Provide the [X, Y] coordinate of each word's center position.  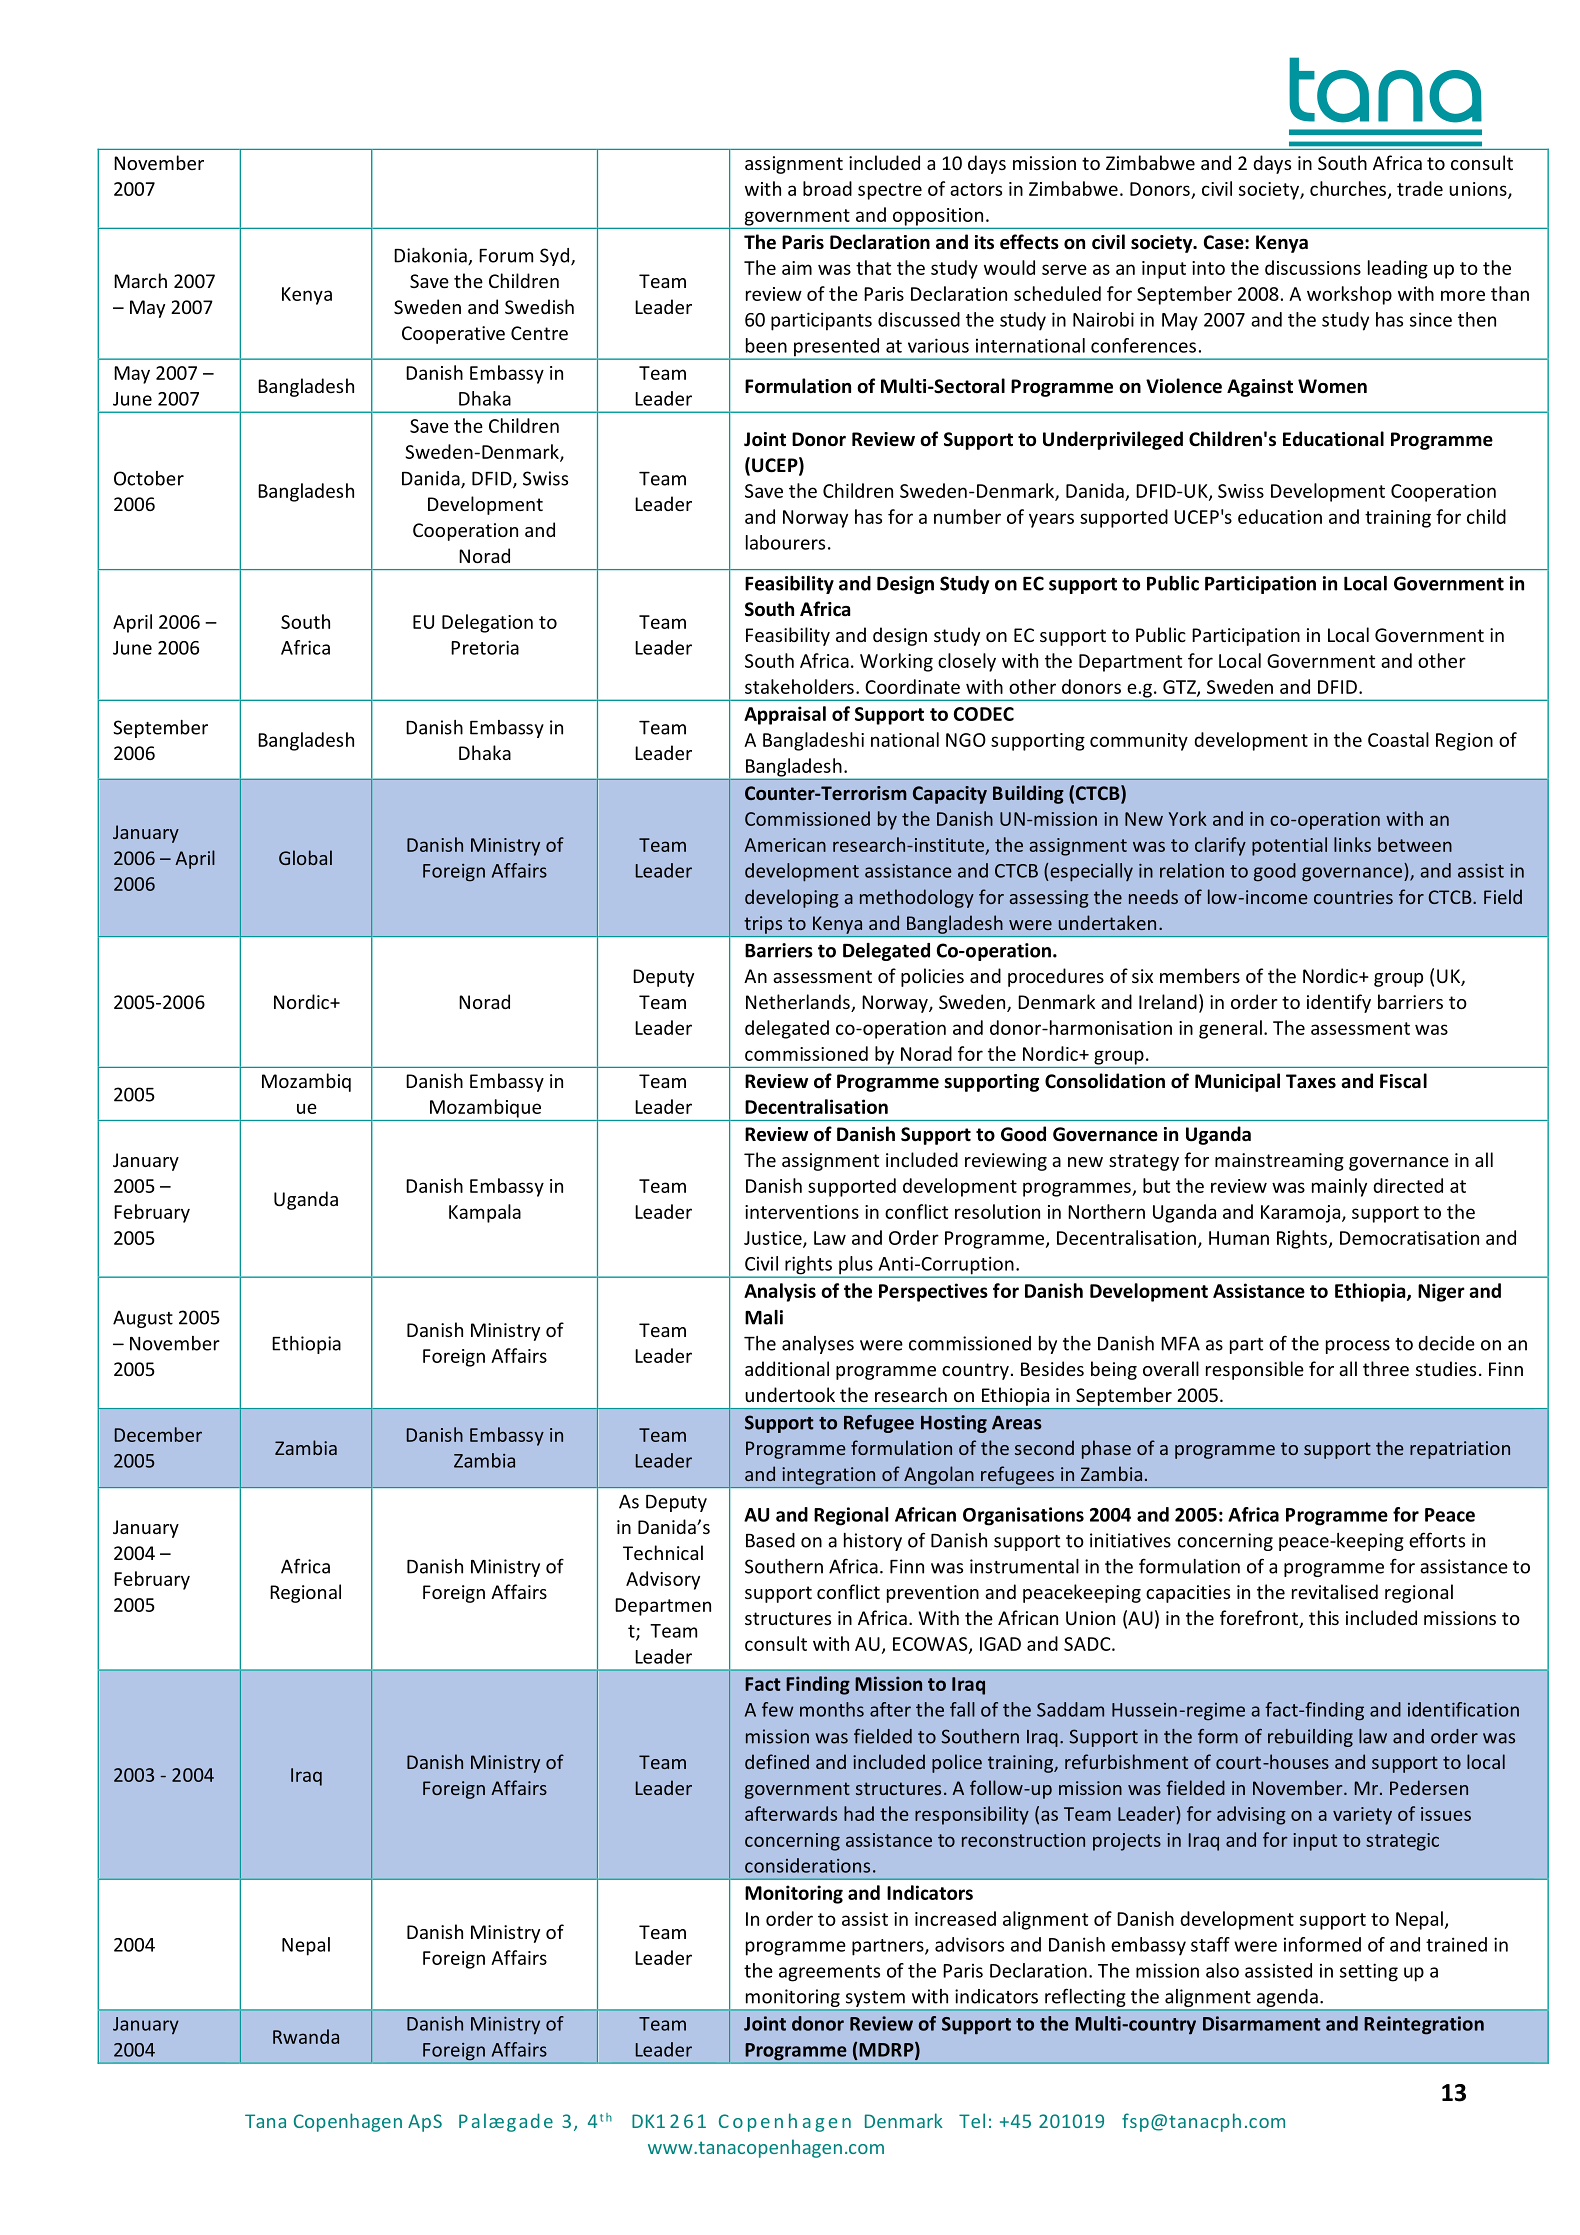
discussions [1313, 267]
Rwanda [306, 2036]
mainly [1339, 1187]
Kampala [485, 1213]
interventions [802, 1212]
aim [797, 268]
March [140, 280]
